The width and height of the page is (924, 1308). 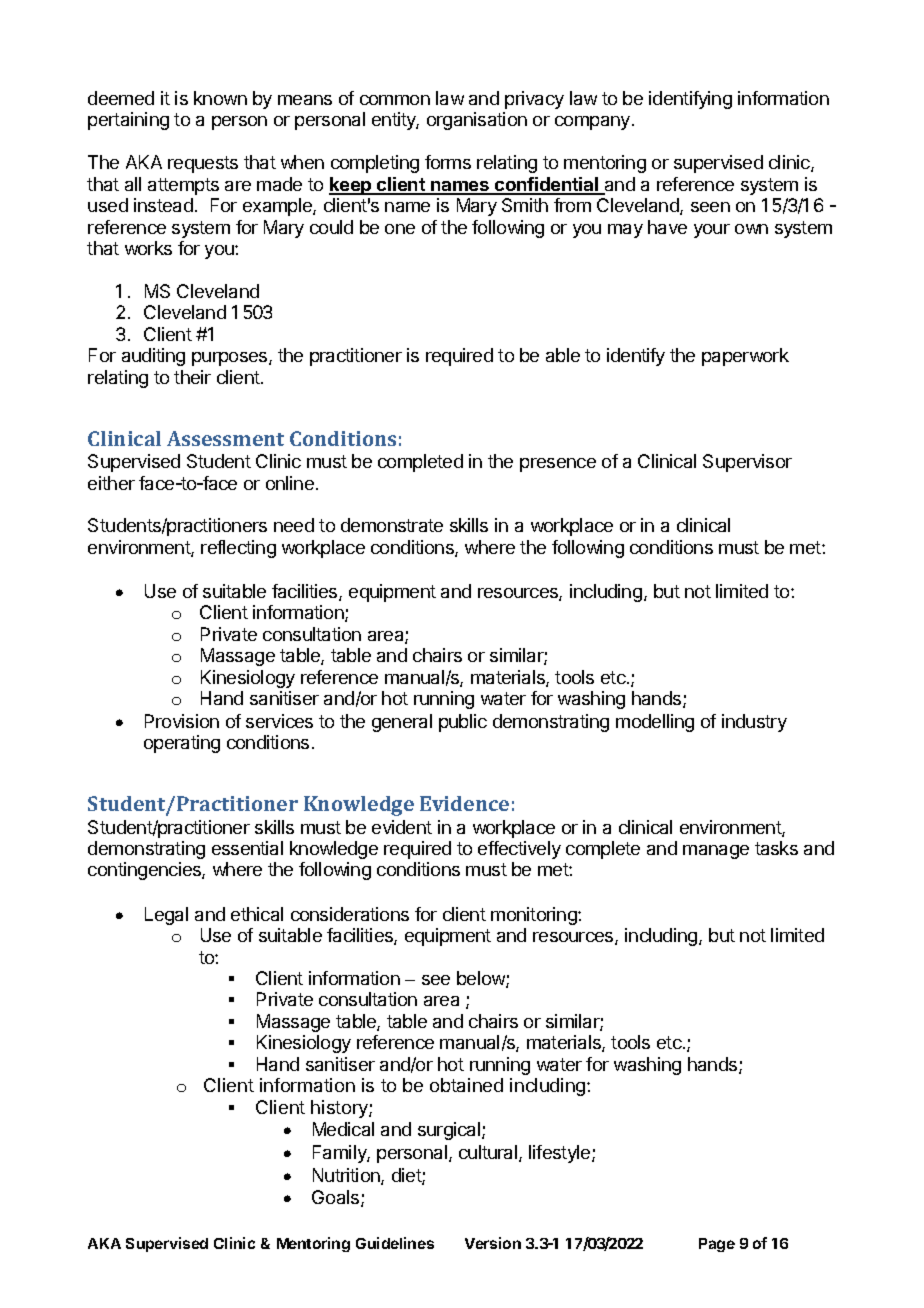 What do you see at coordinates (247, 848) in the page?
I see `essential` at bounding box center [247, 848].
